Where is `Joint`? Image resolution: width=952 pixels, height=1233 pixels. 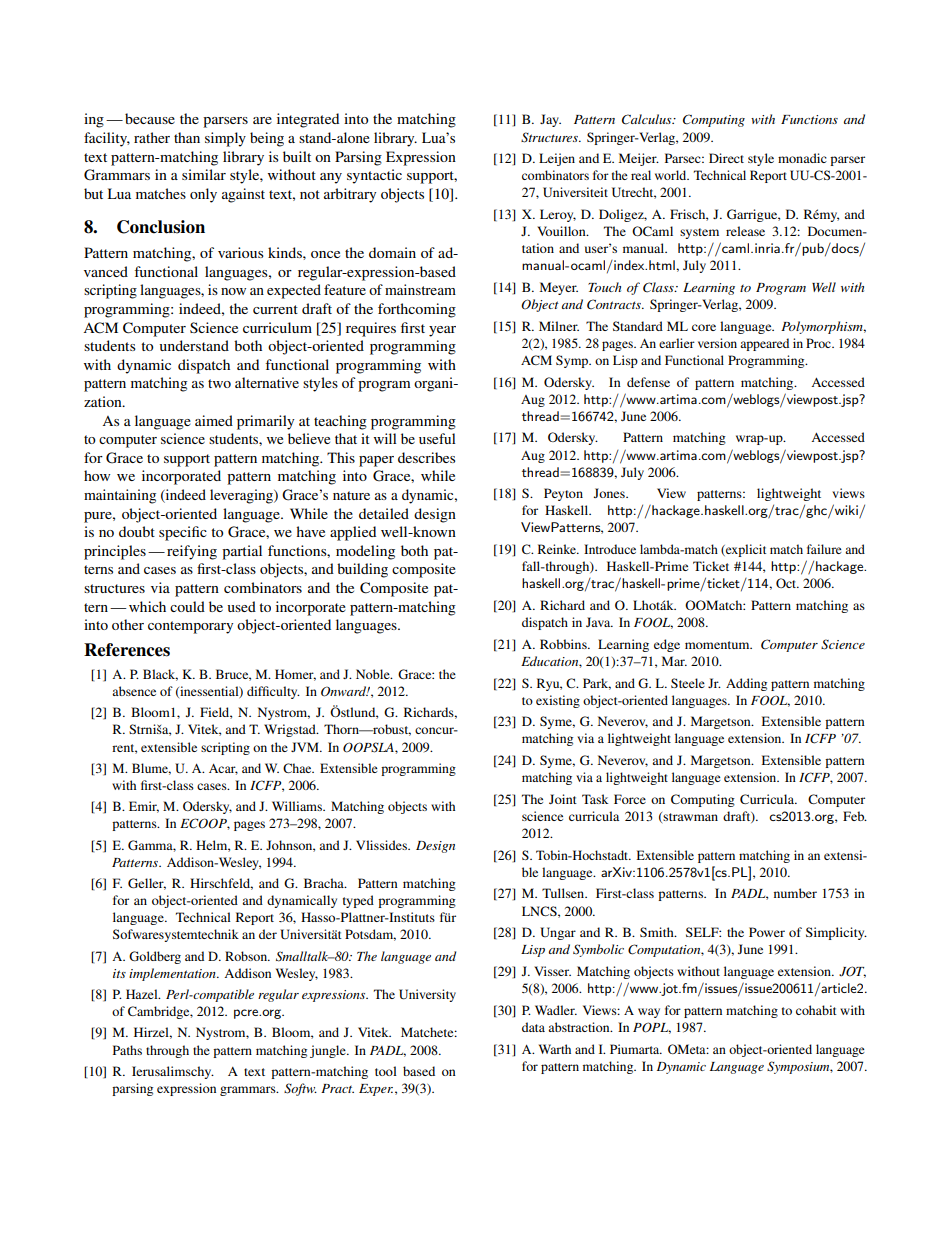
Joint is located at coordinates (563, 799).
